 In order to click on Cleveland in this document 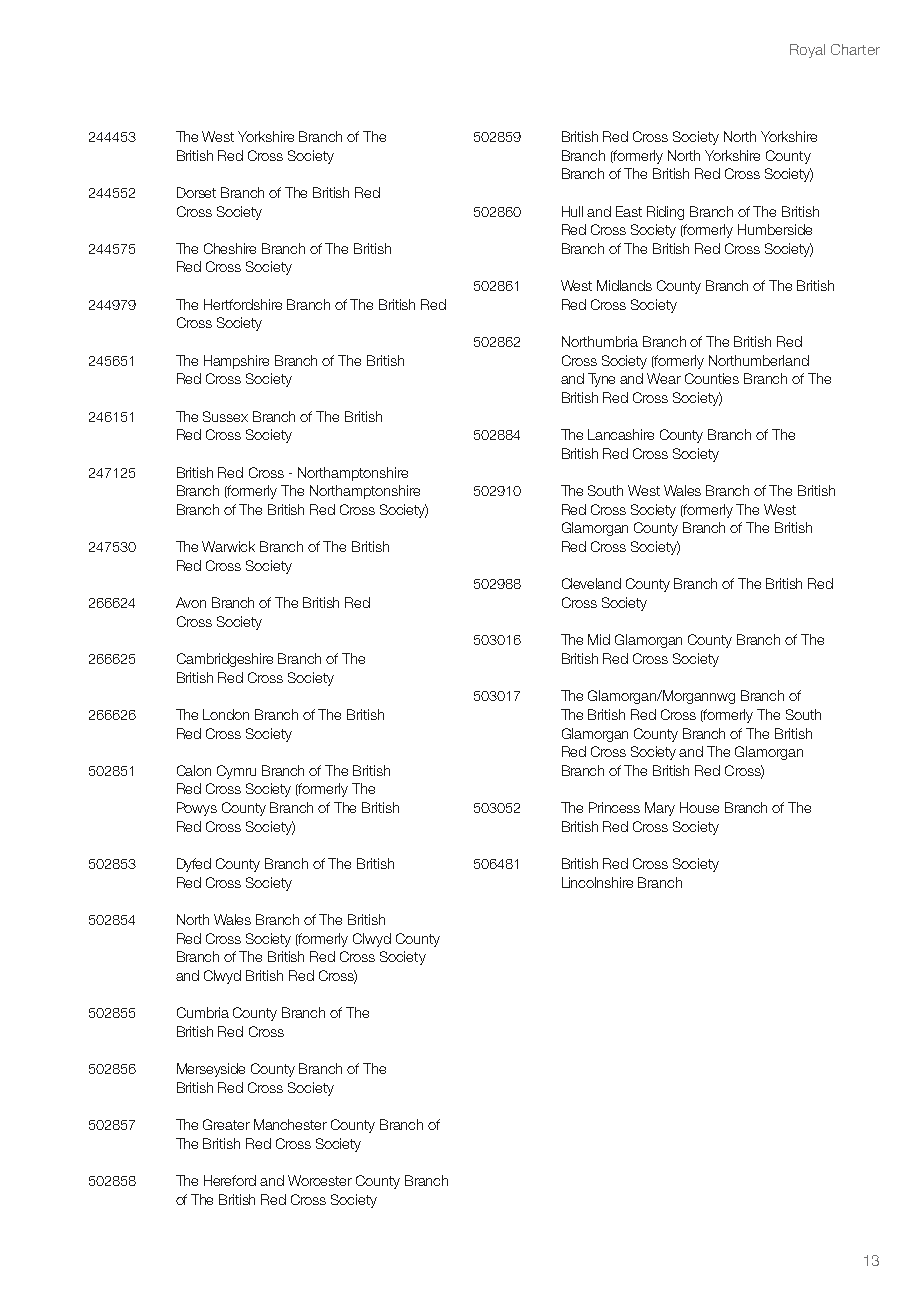, I will do `click(591, 583)`.
